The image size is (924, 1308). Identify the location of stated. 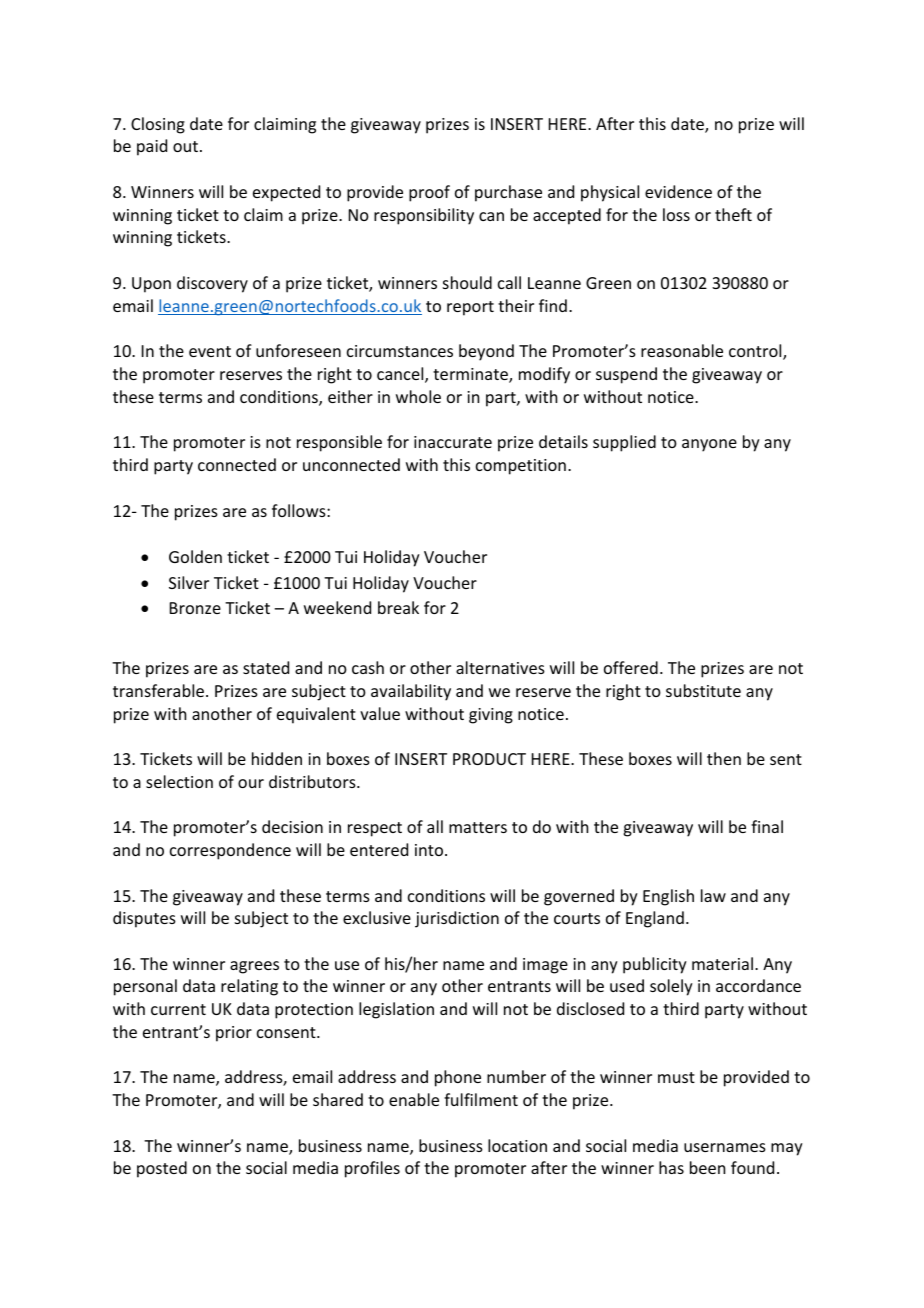
(266, 667).
